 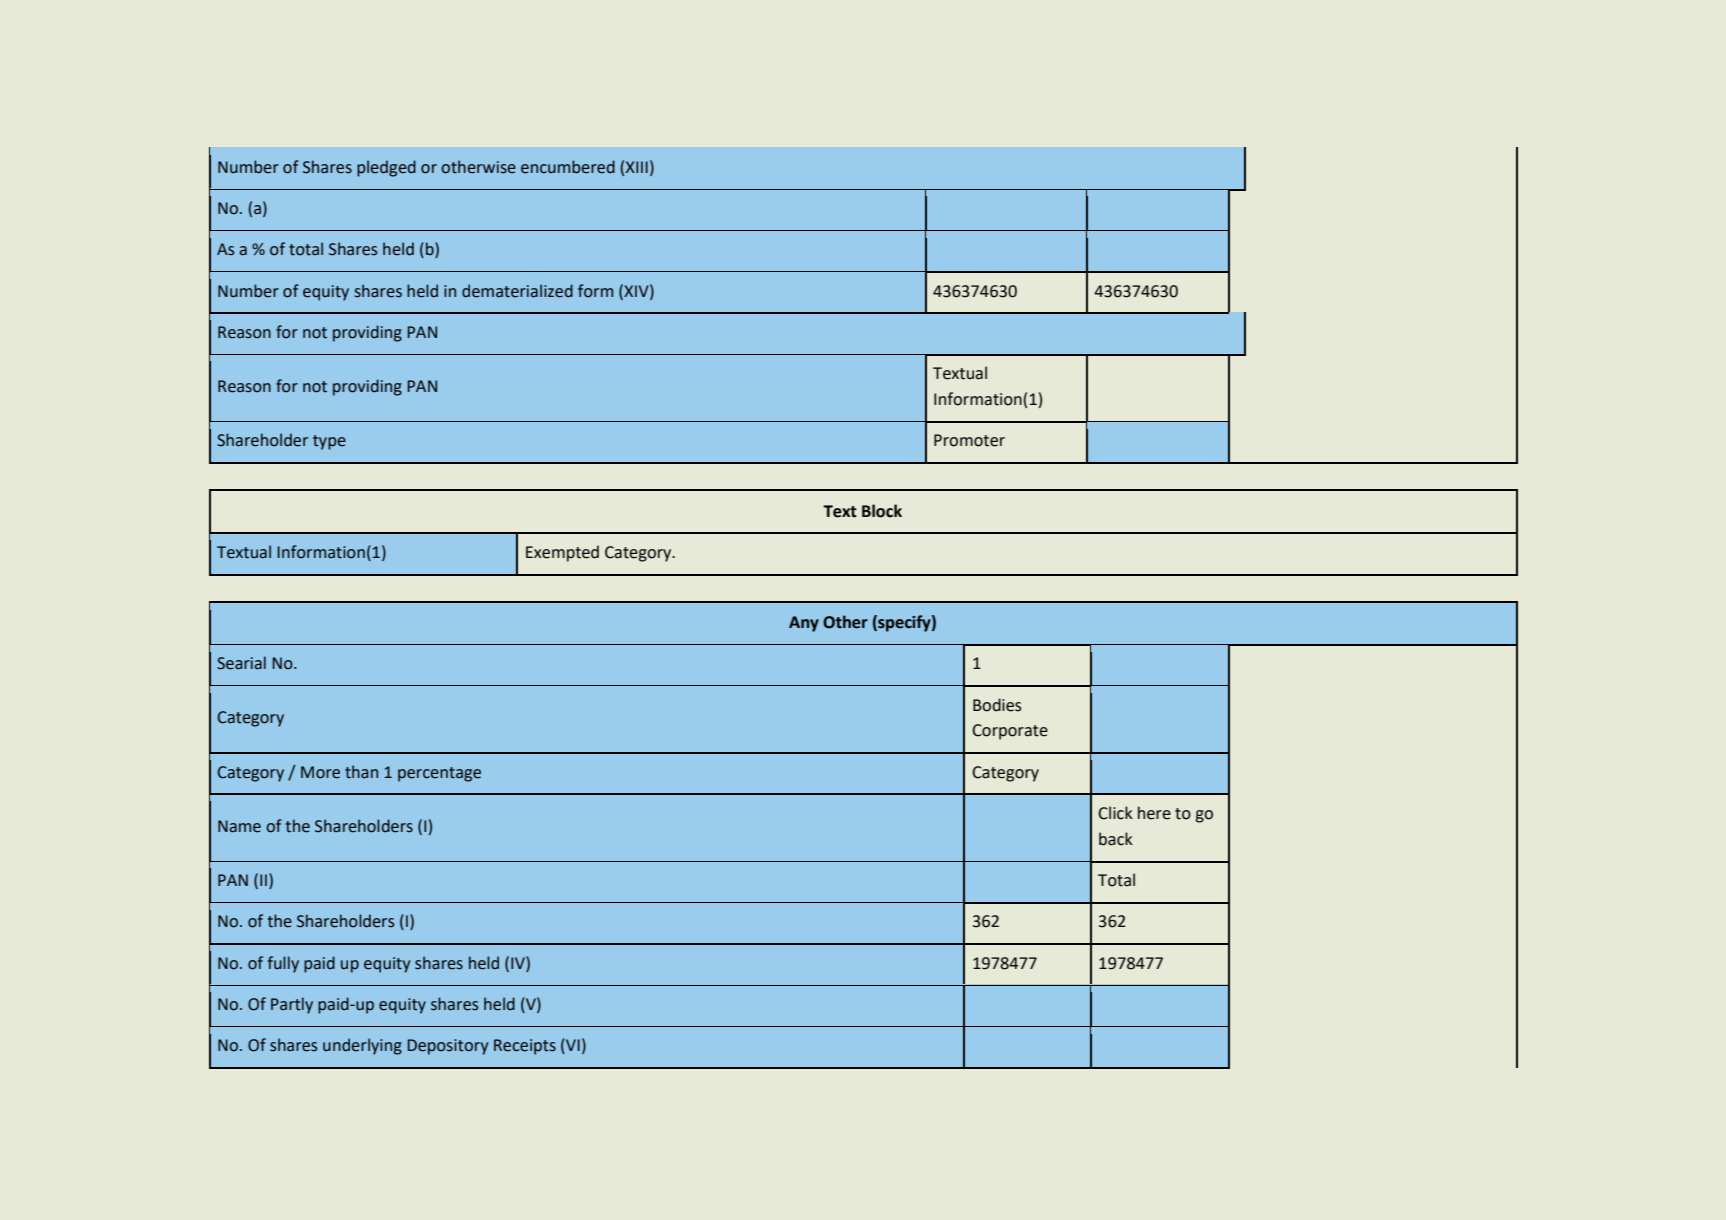 What do you see at coordinates (997, 705) in the screenshot?
I see `Bodies` at bounding box center [997, 705].
